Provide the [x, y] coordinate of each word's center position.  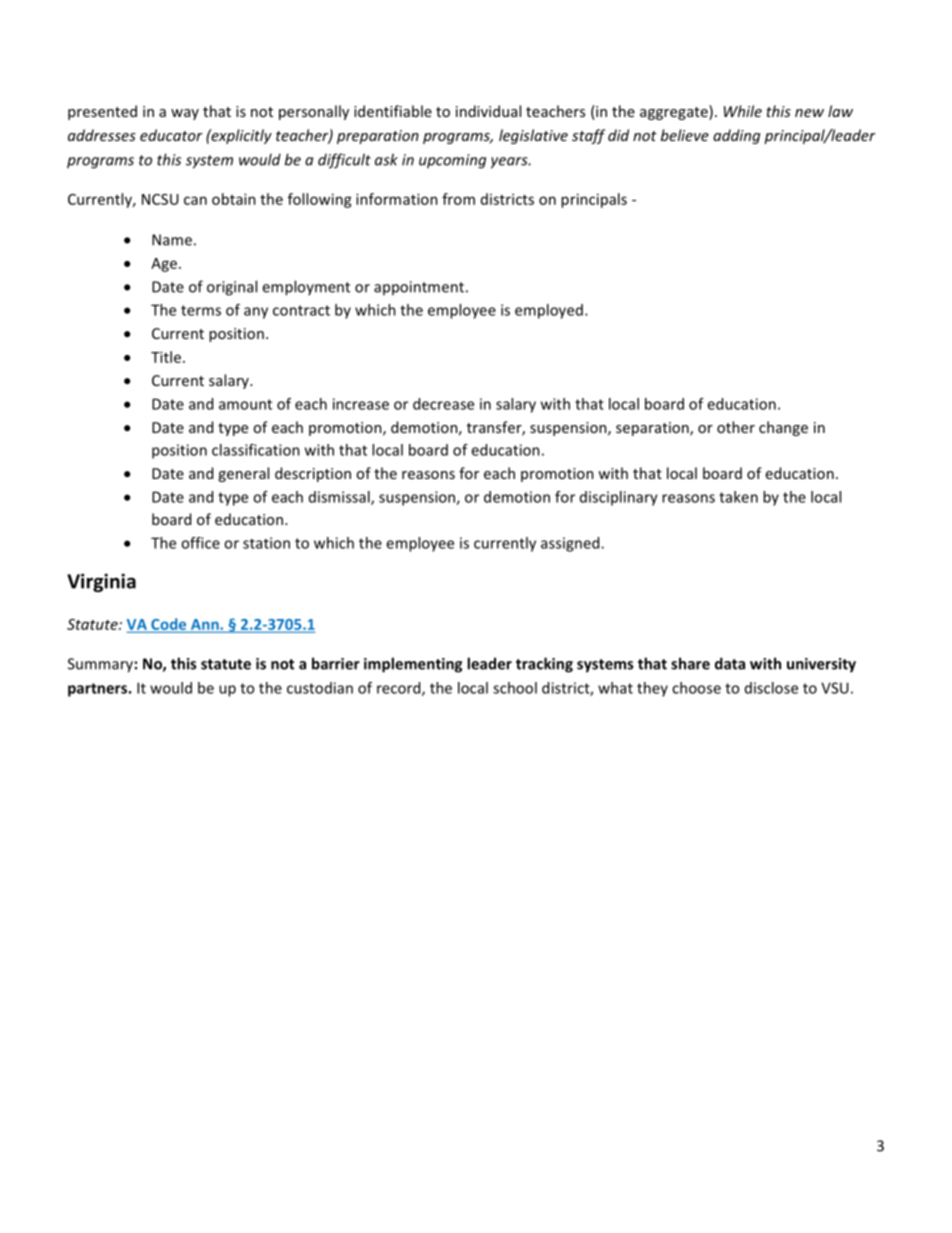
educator [171, 135]
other [736, 427]
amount [245, 404]
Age [164, 265]
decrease [443, 404]
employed [549, 311]
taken [738, 497]
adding [736, 136]
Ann [206, 624]
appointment [419, 288]
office [200, 543]
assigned [571, 544]
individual [488, 111]
